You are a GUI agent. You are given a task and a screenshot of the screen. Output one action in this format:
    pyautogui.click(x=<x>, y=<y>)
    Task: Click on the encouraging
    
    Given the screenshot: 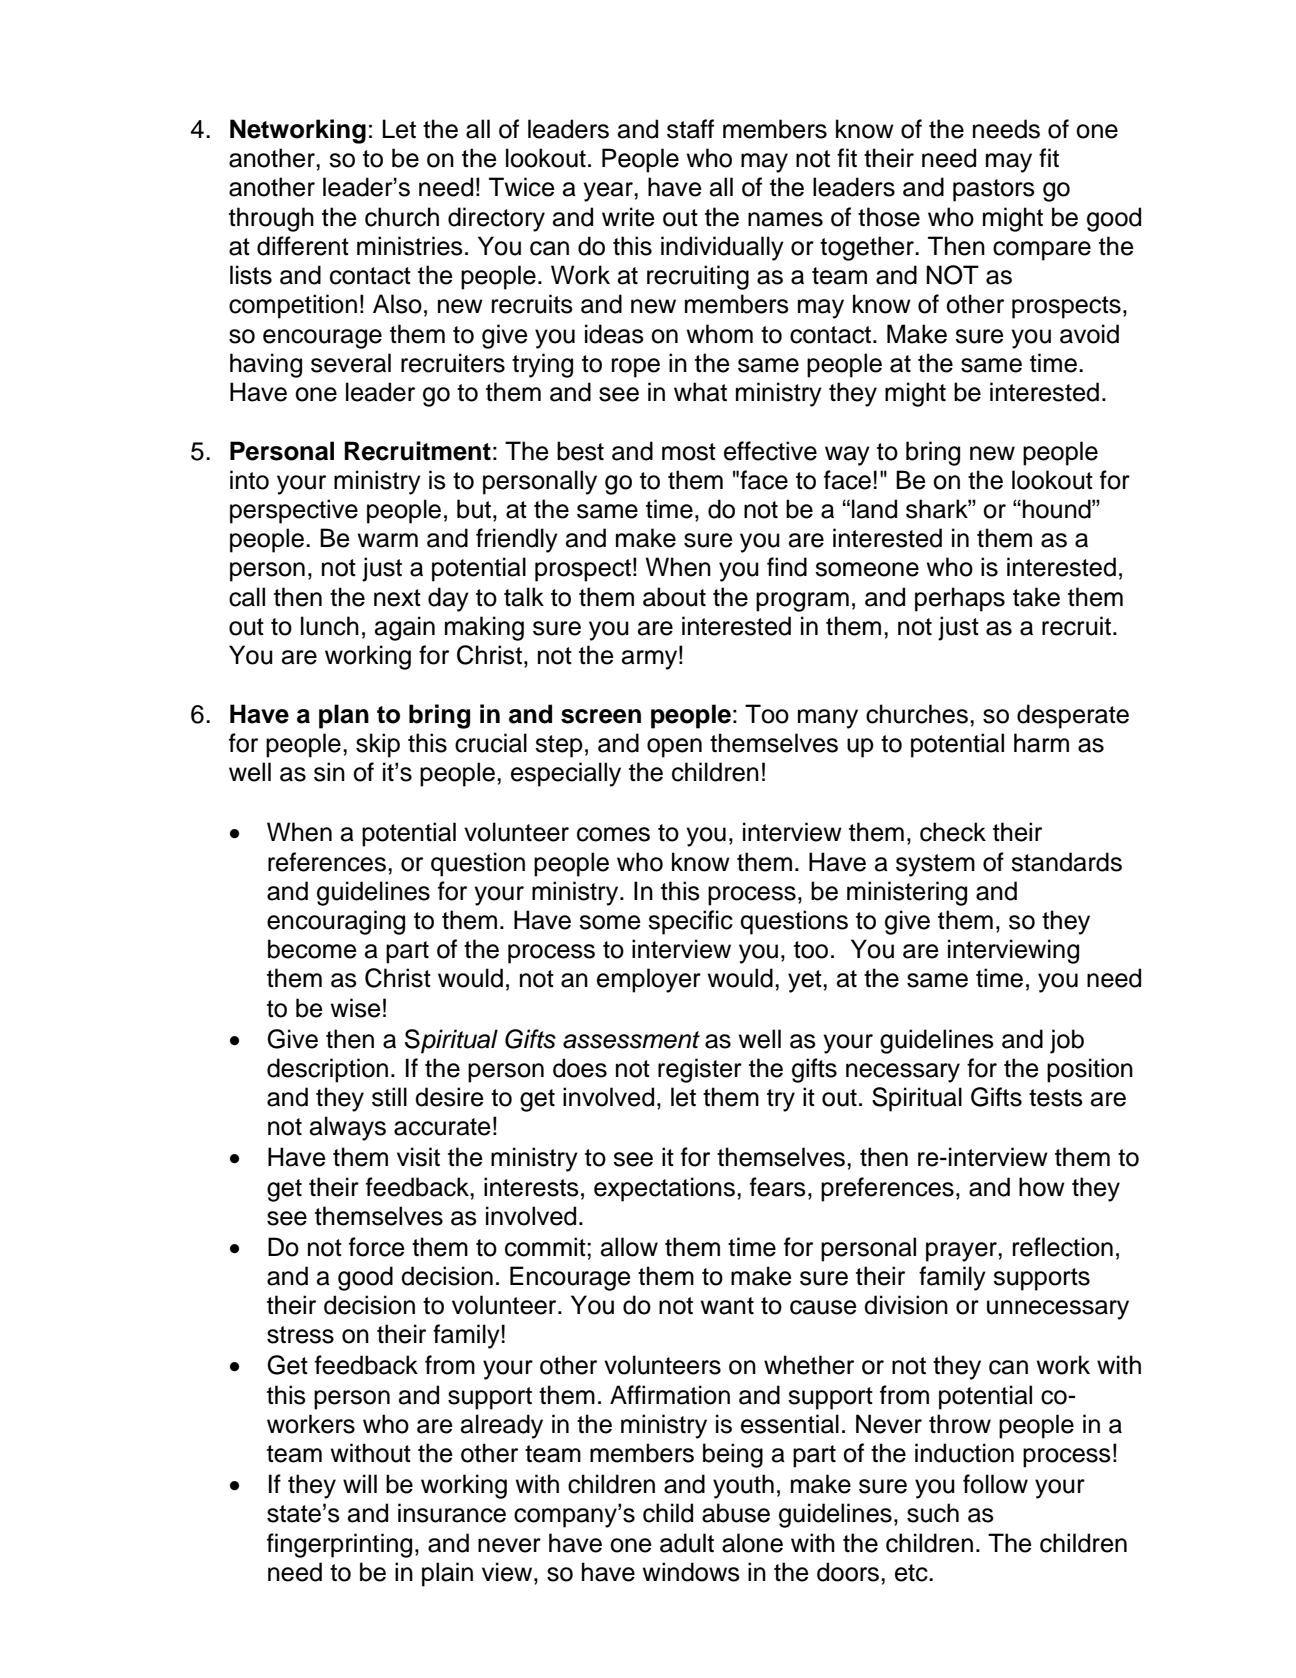 What is the action you would take?
    pyautogui.click(x=336, y=922)
